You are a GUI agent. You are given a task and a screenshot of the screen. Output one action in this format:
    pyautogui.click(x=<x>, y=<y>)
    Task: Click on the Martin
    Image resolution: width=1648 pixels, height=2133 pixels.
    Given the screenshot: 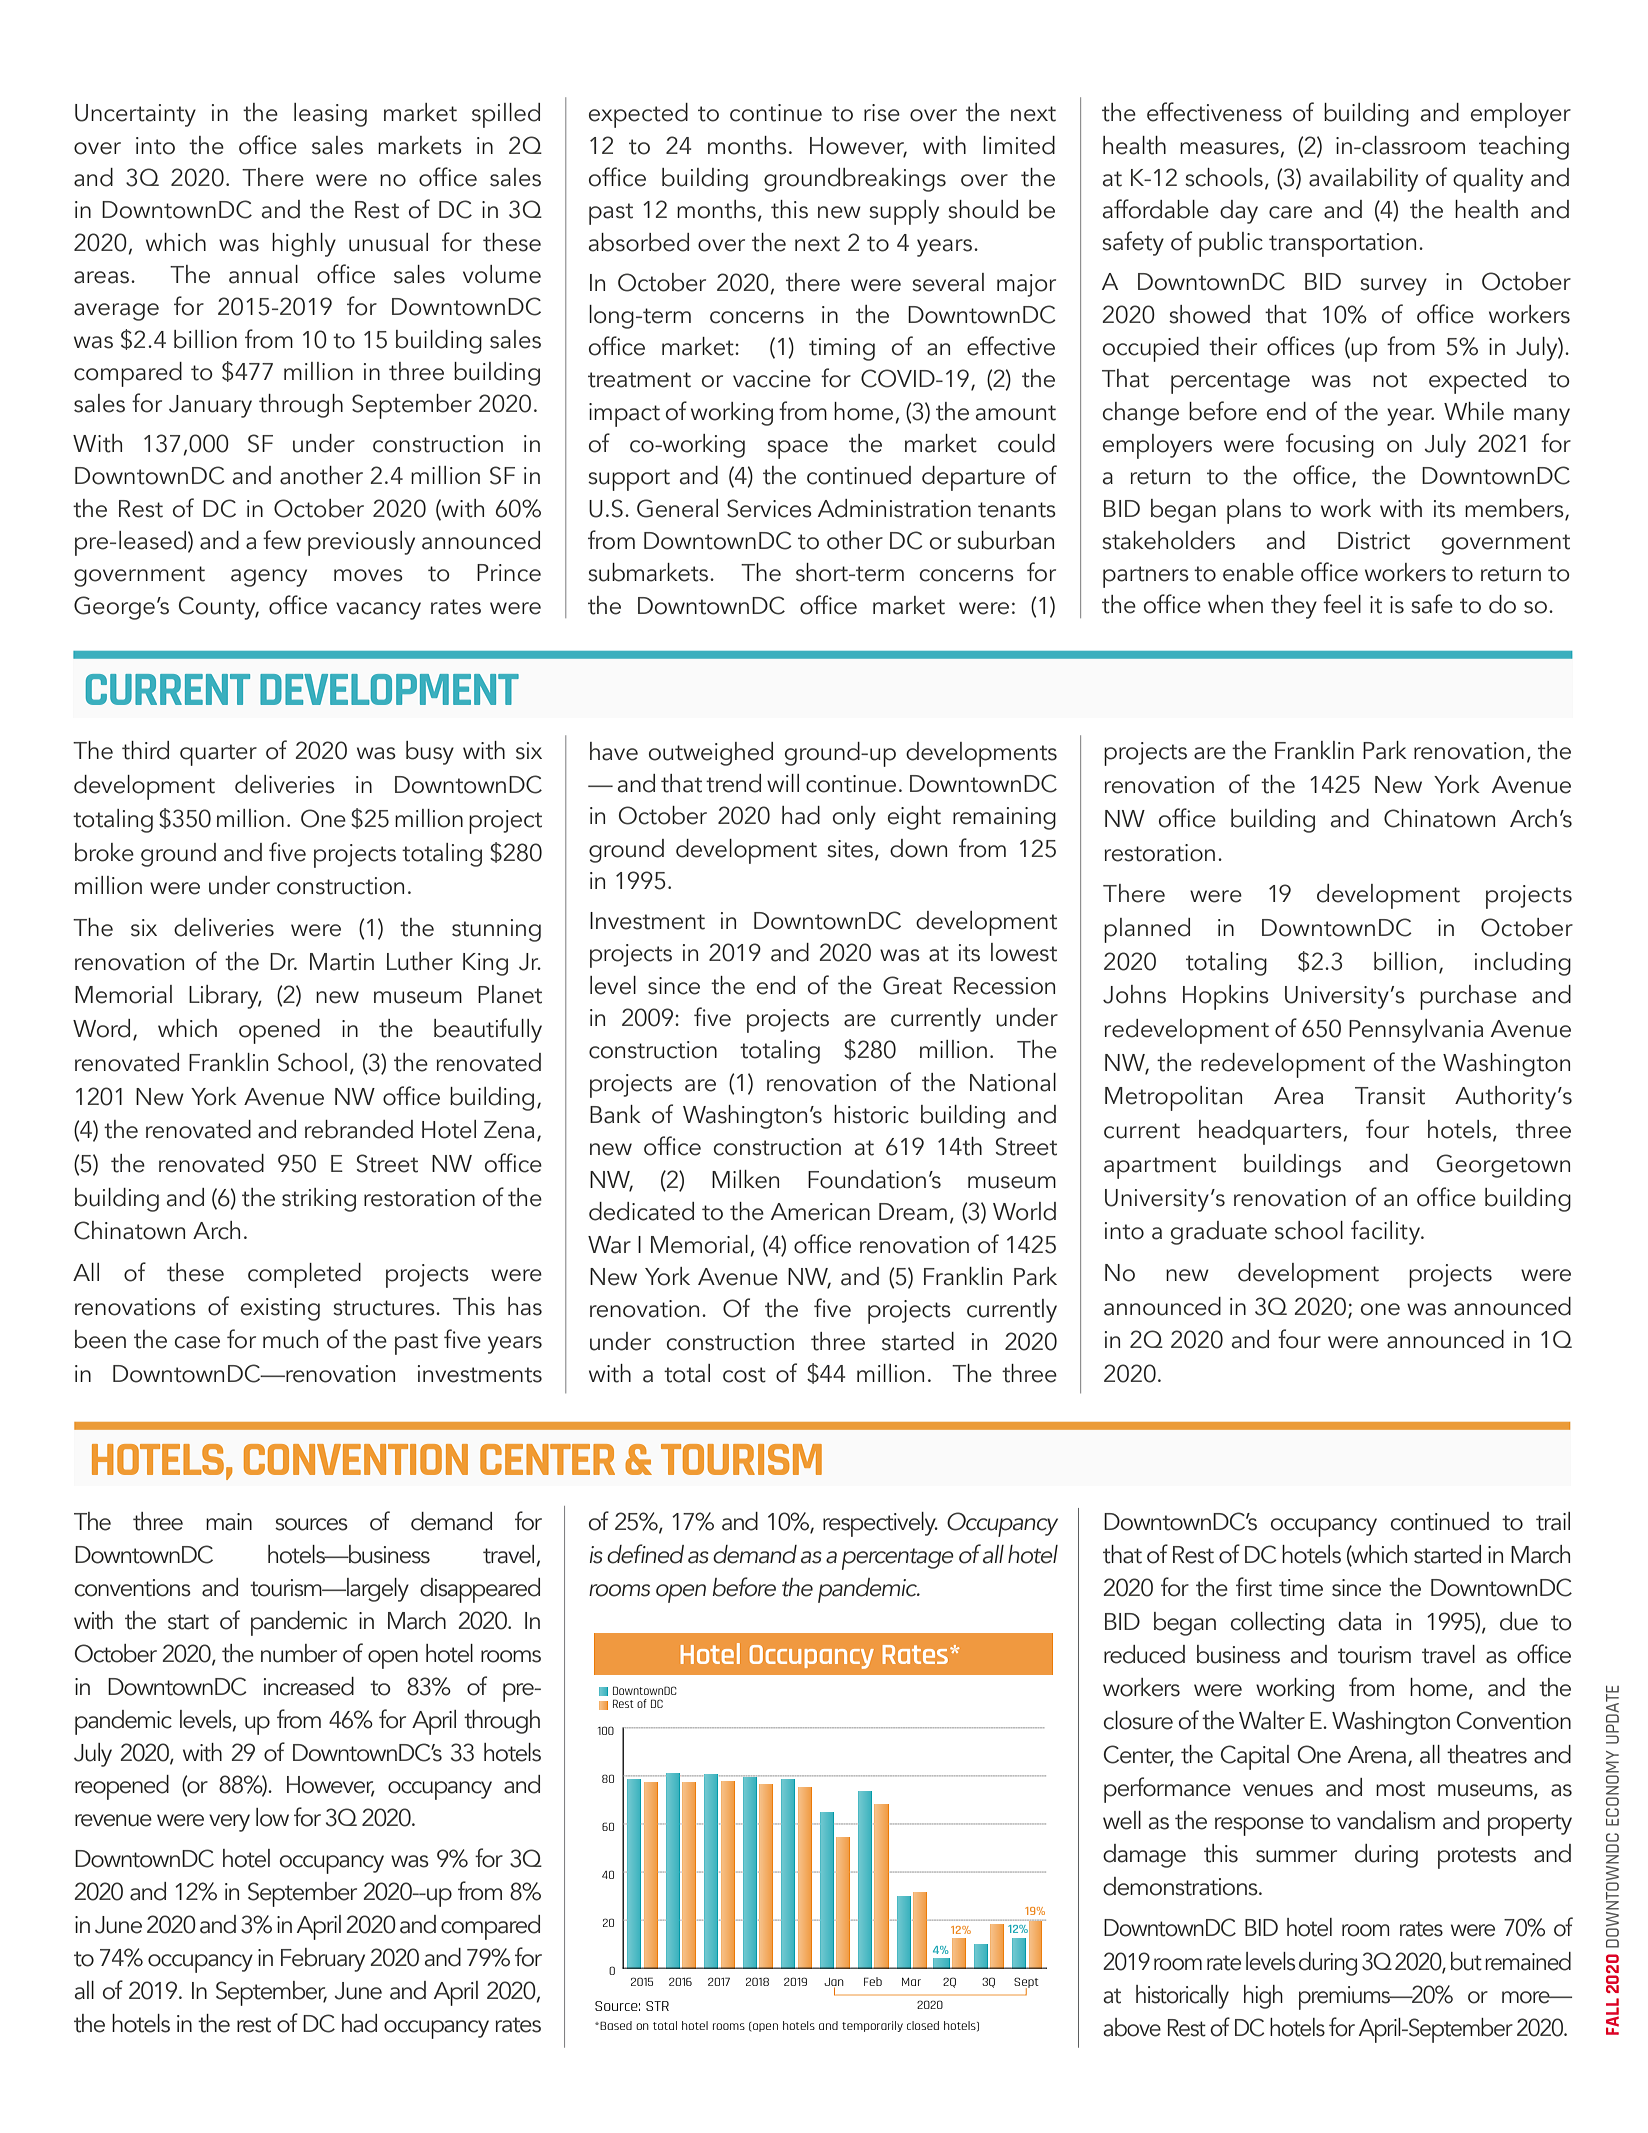 What is the action you would take?
    pyautogui.click(x=342, y=962)
